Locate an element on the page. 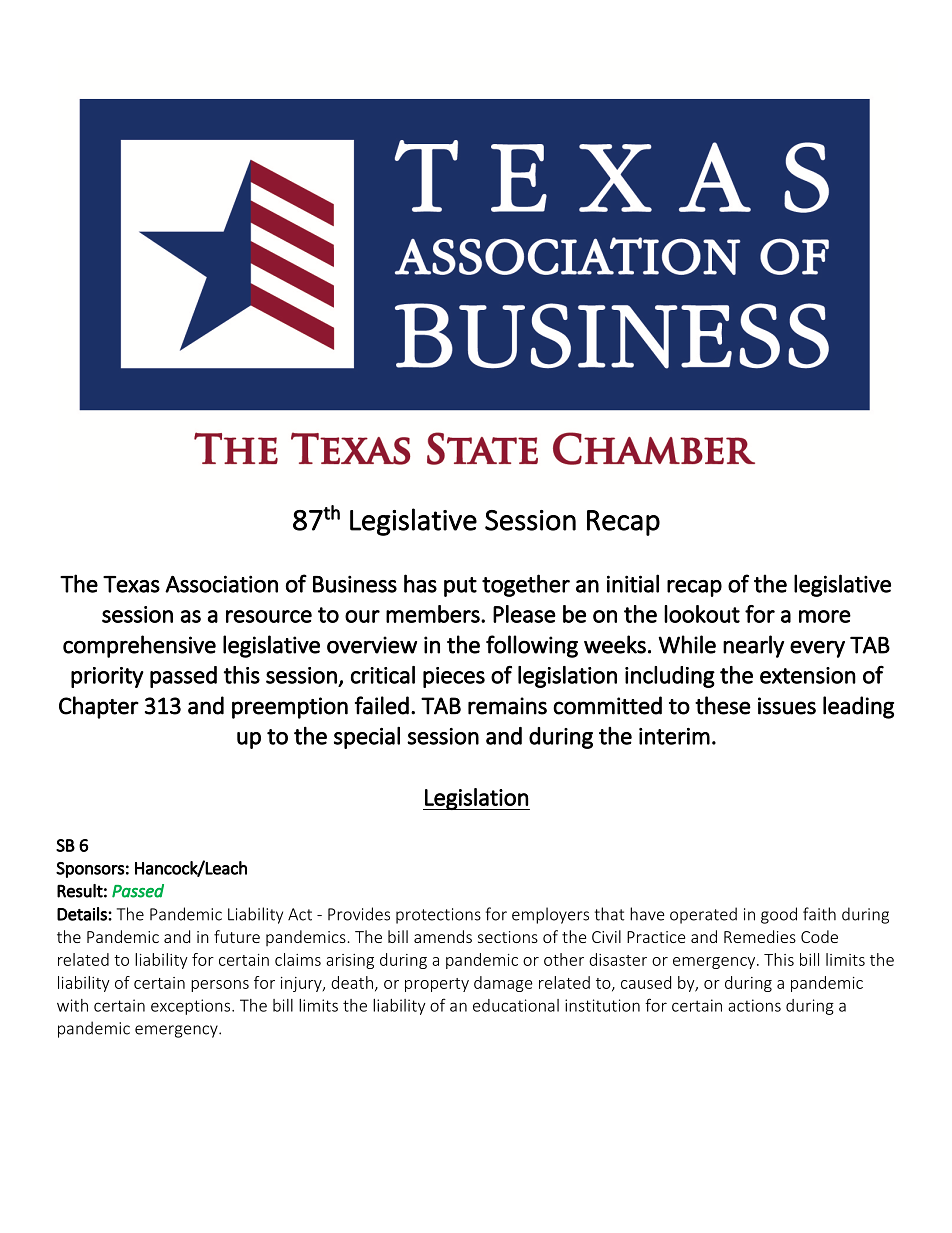  remains is located at coordinates (507, 706).
